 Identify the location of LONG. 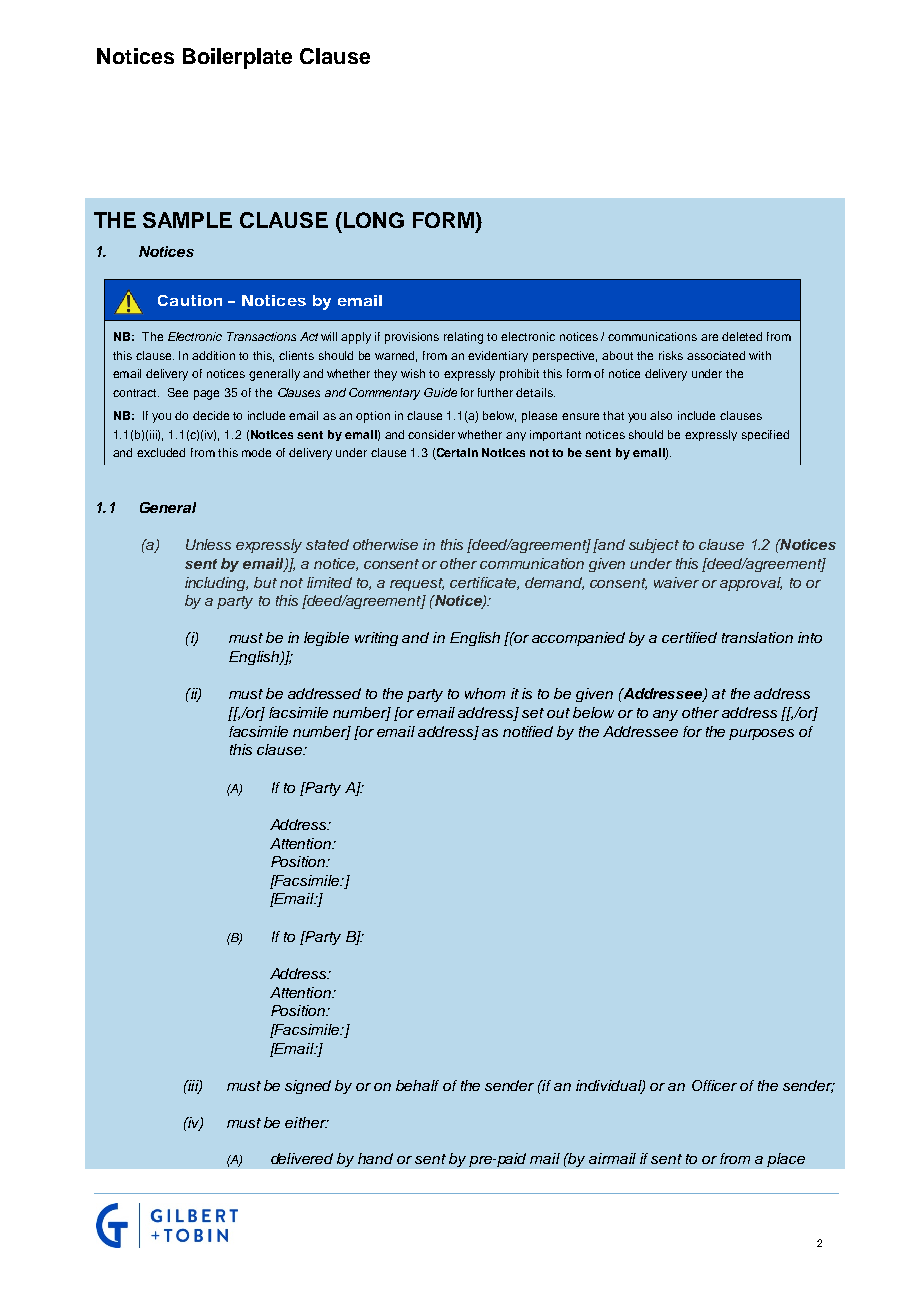
(374, 220).
